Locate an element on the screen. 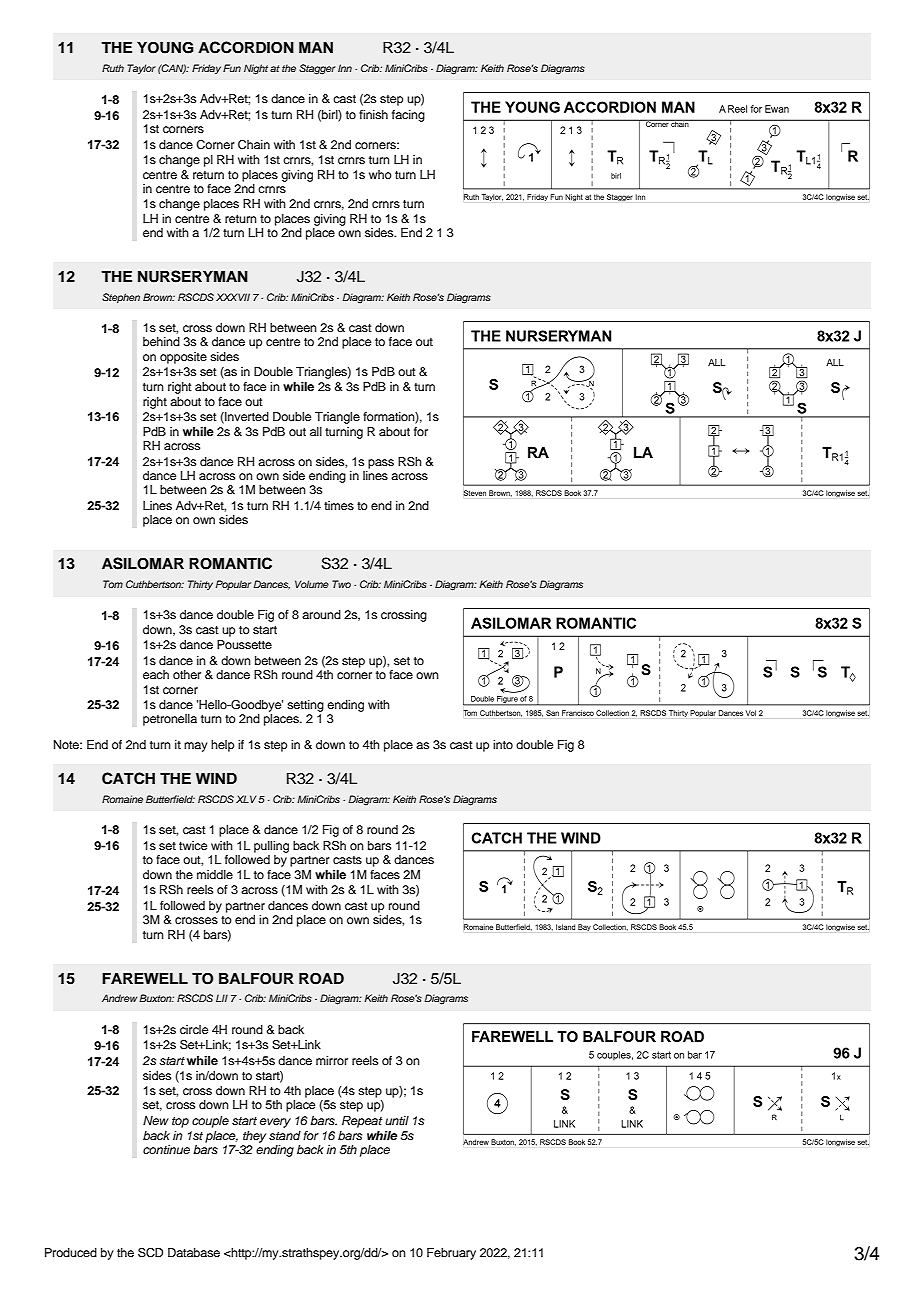 This screenshot has width=924, height=1308. each is located at coordinates (156, 674).
